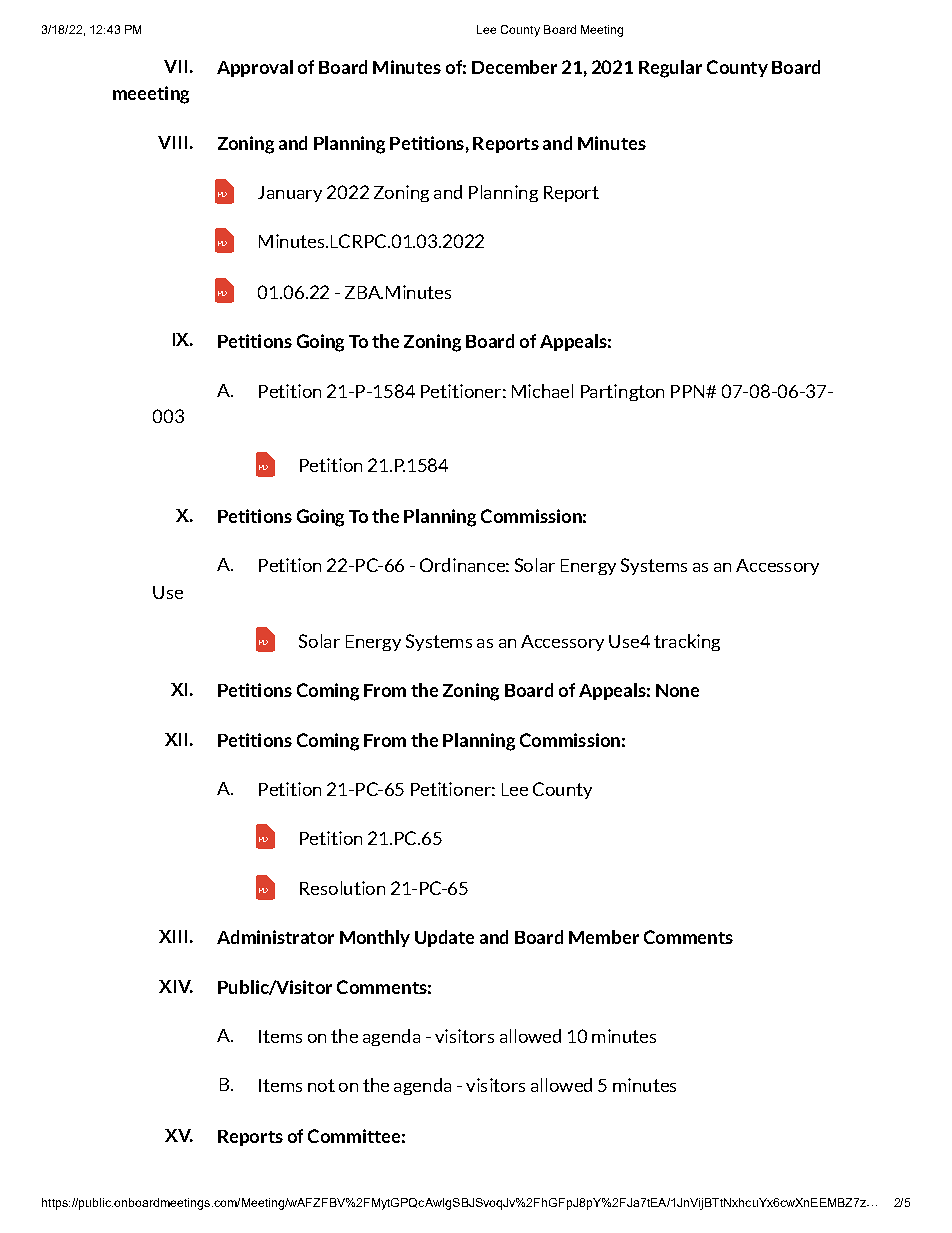 Image resolution: width=952 pixels, height=1233 pixels. Describe the element at coordinates (255, 68) in the image. I see `Approval` at that location.
